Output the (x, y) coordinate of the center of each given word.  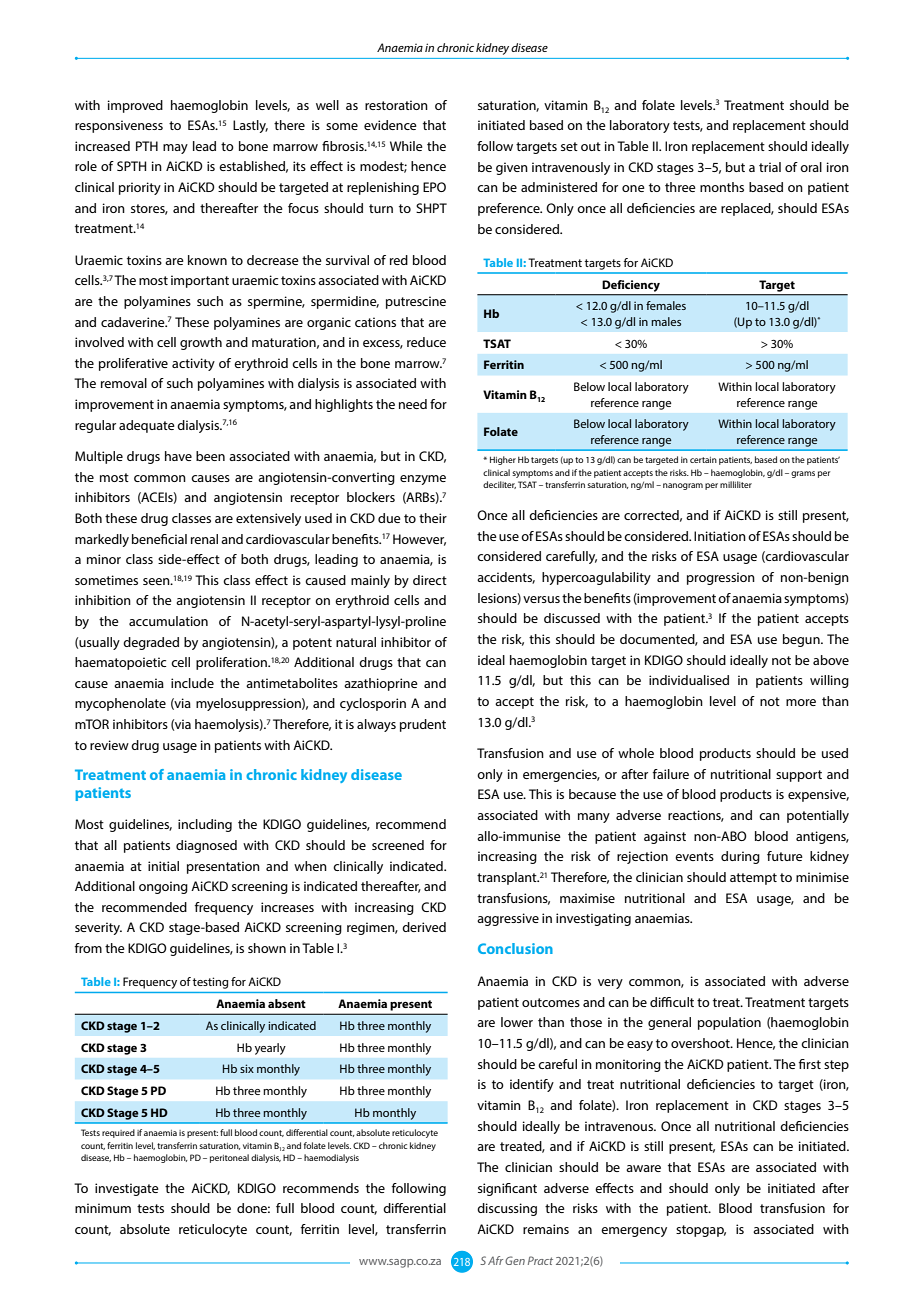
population (729, 1023)
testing (210, 983)
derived (424, 927)
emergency (634, 1232)
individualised (689, 680)
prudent (423, 725)
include (192, 683)
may (175, 149)
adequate (147, 426)
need (413, 404)
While (406, 146)
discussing (507, 1209)
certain (703, 460)
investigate (127, 1189)
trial (770, 167)
